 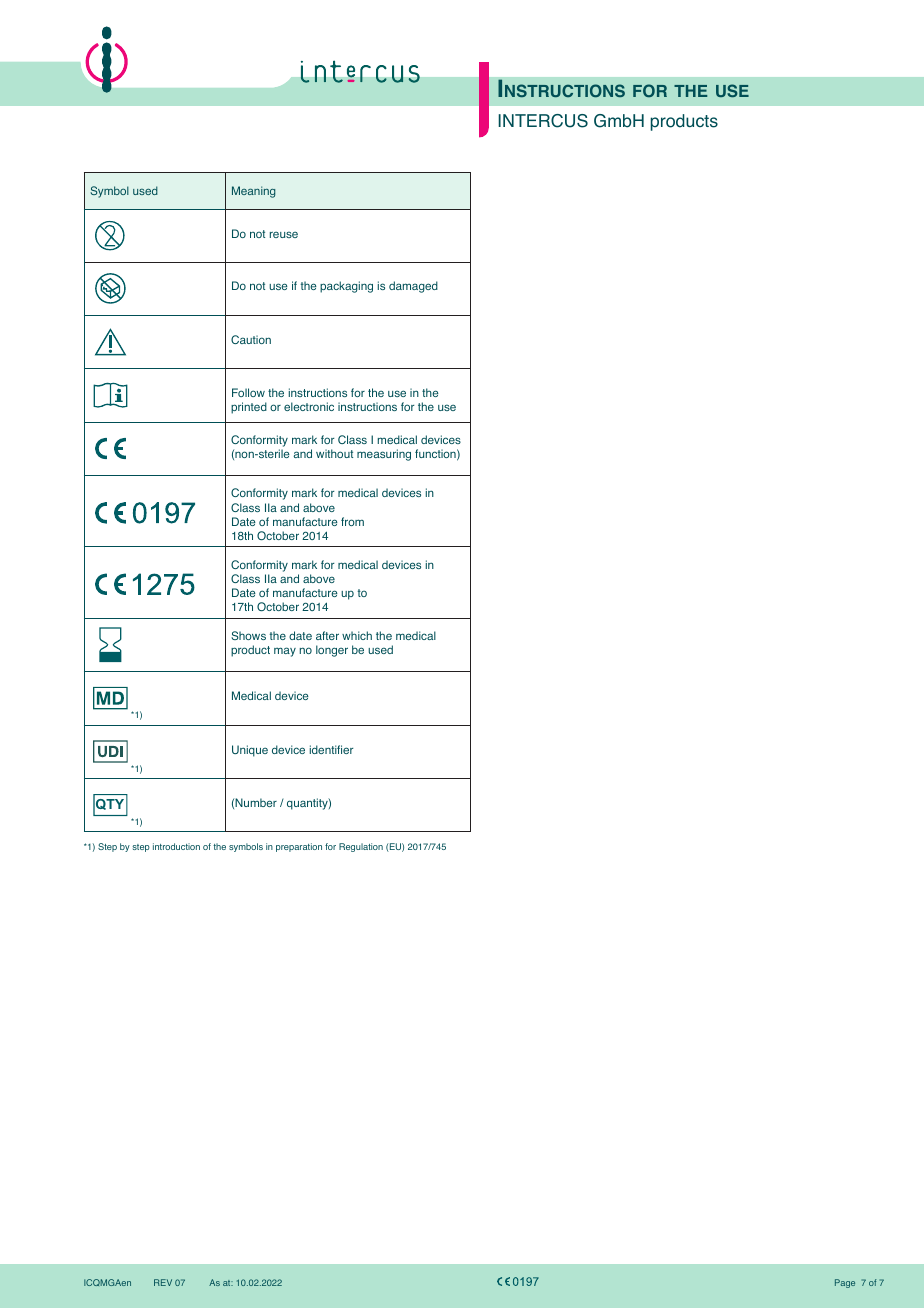 What do you see at coordinates (384, 455) in the screenshot?
I see `measuring` at bounding box center [384, 455].
